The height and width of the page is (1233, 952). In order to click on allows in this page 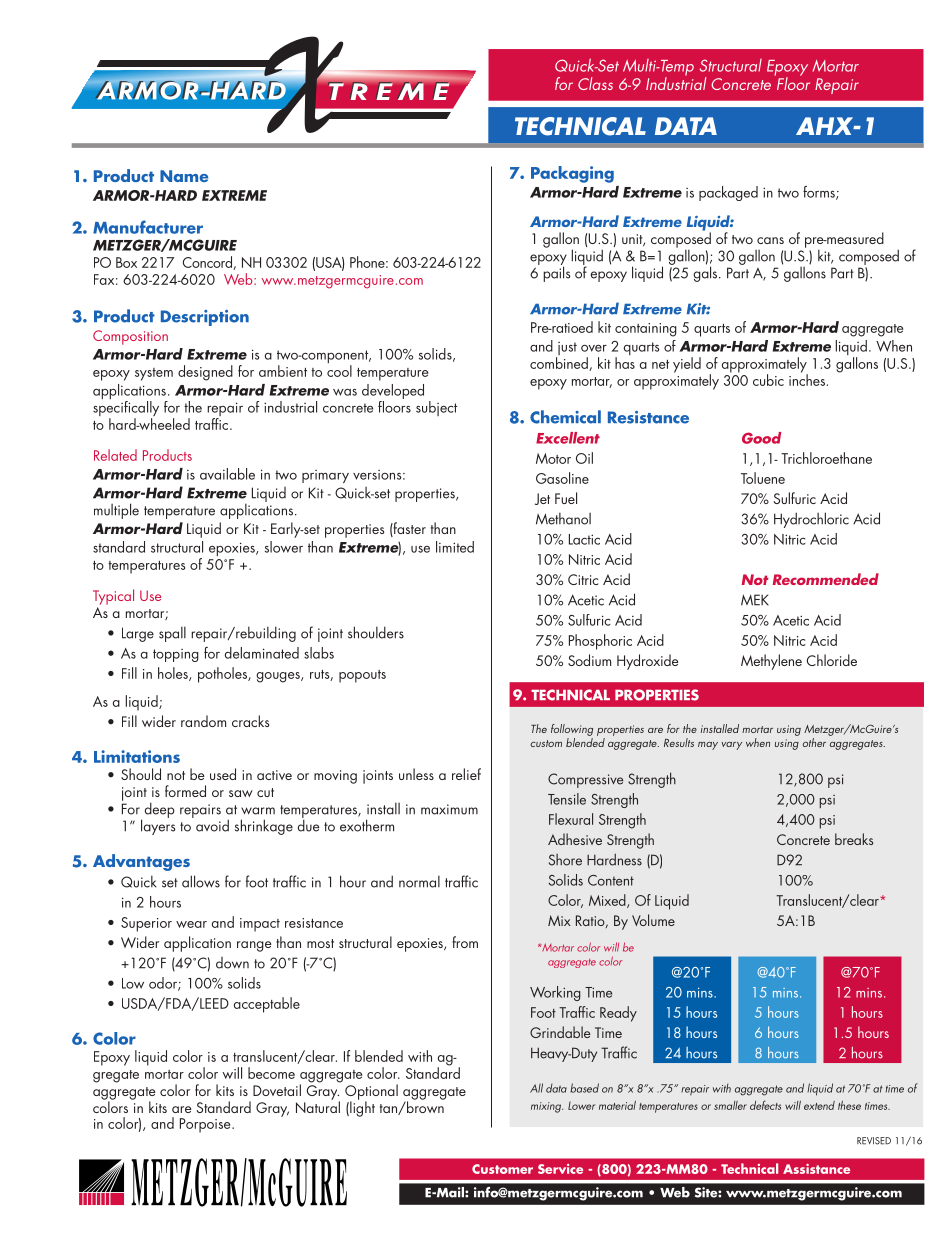, I will do `click(201, 881)`.
